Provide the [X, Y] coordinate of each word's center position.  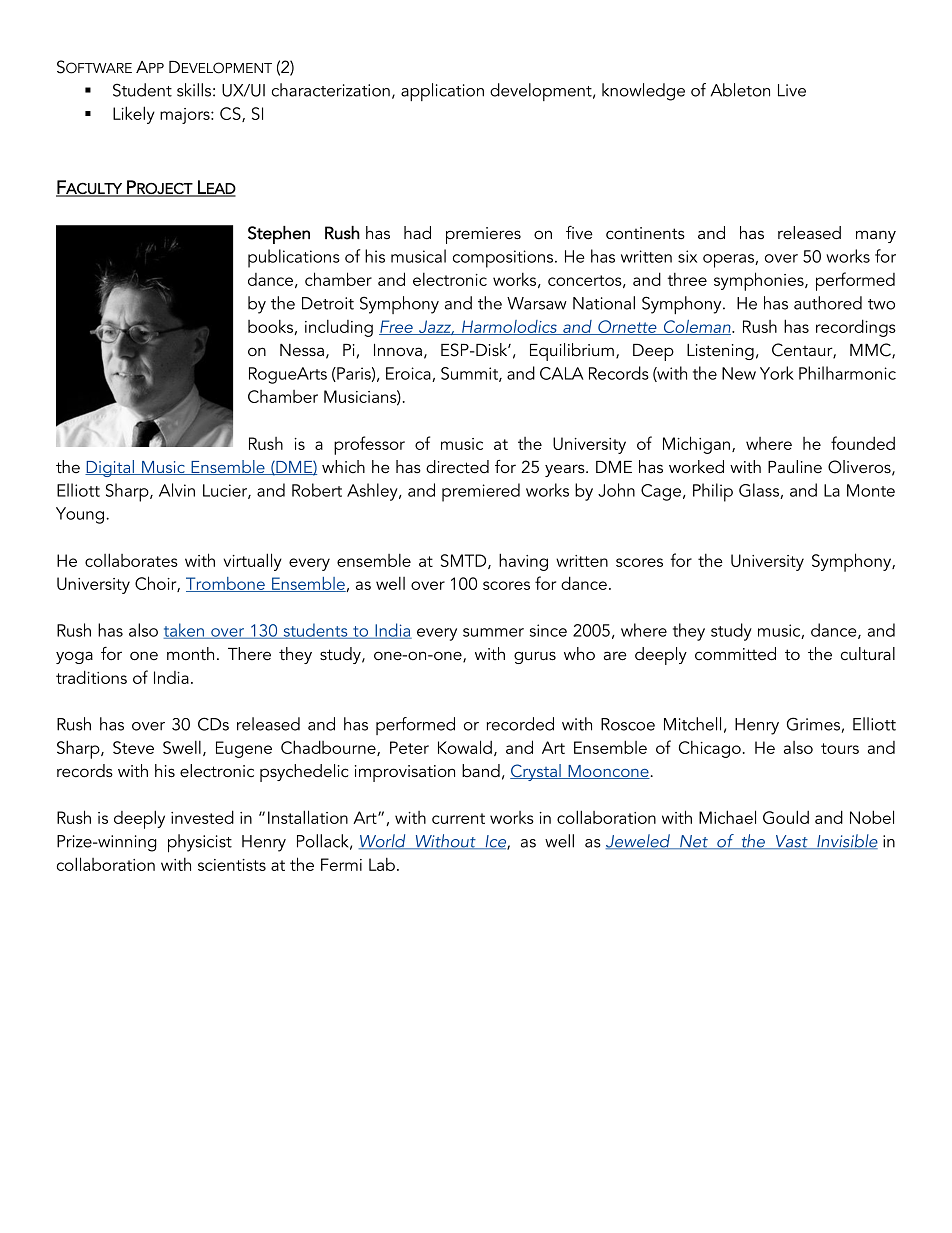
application [442, 92]
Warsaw [537, 303]
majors [186, 116]
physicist [200, 843]
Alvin [177, 490]
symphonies [760, 281]
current [458, 818]
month [190, 653]
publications [294, 258]
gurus [535, 657]
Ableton [740, 90]
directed [457, 467]
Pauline [795, 467]
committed [735, 654]
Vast [792, 842]
